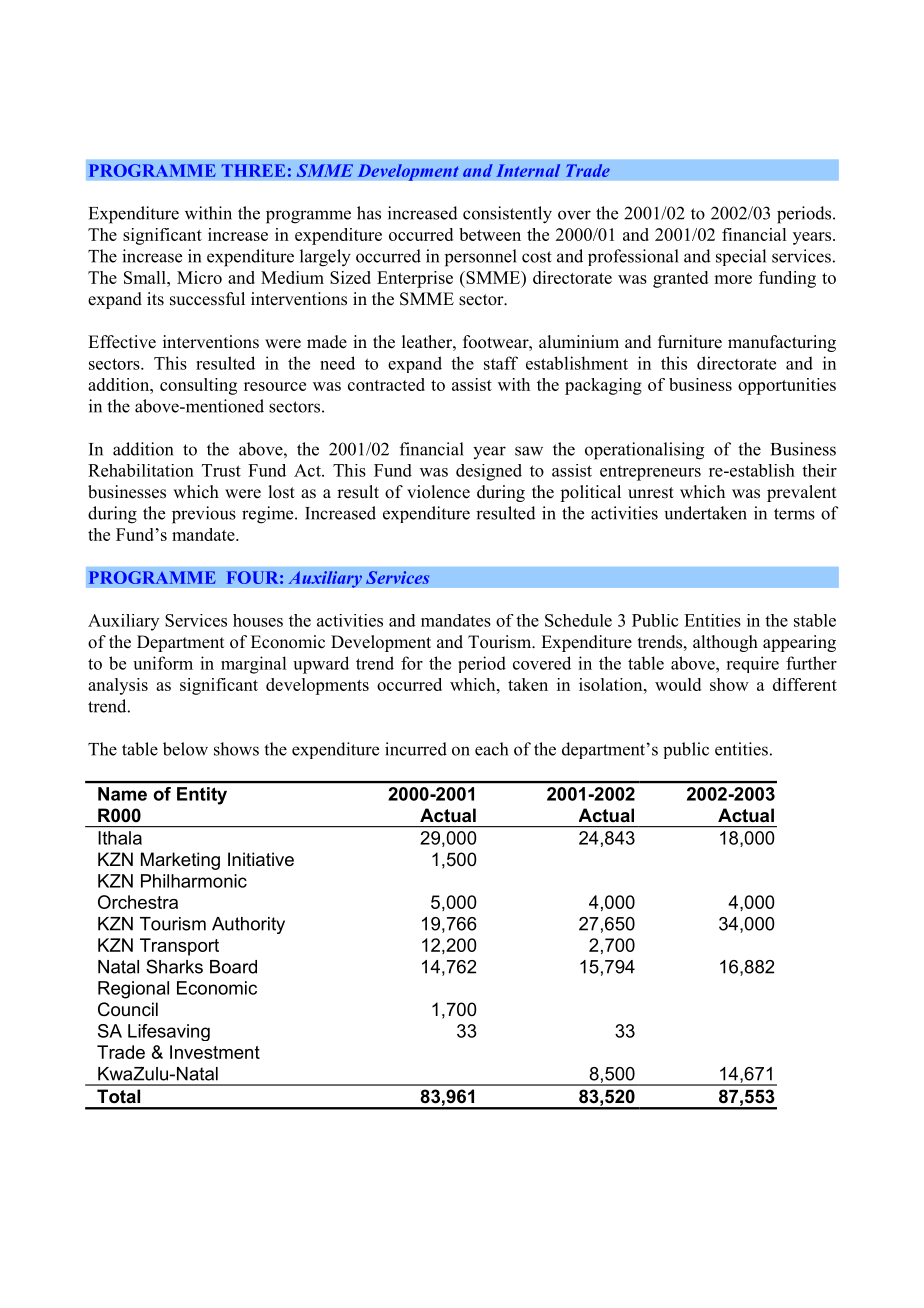  I want to click on Board, so click(233, 967).
